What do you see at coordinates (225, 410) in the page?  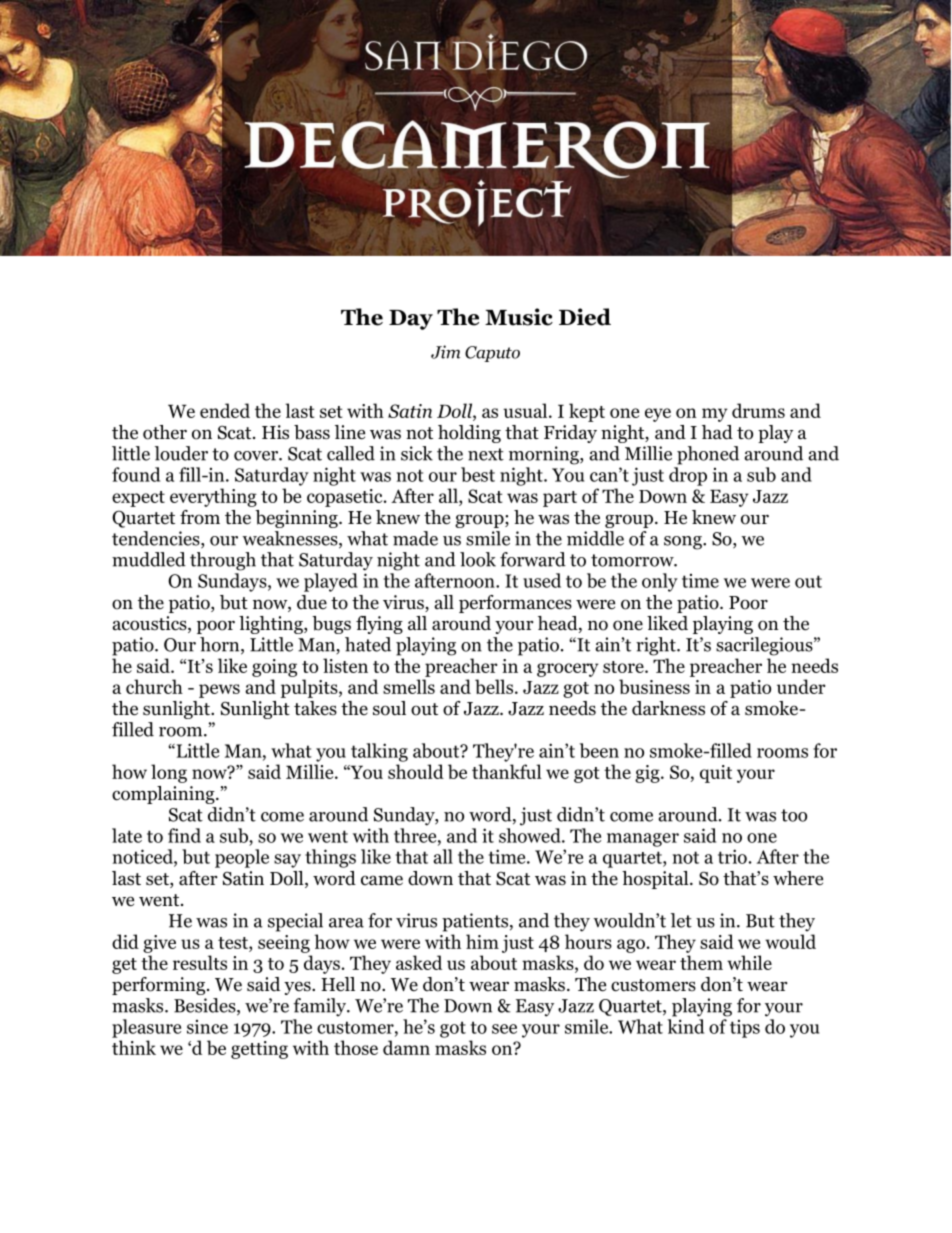 I see `ended` at bounding box center [225, 410].
